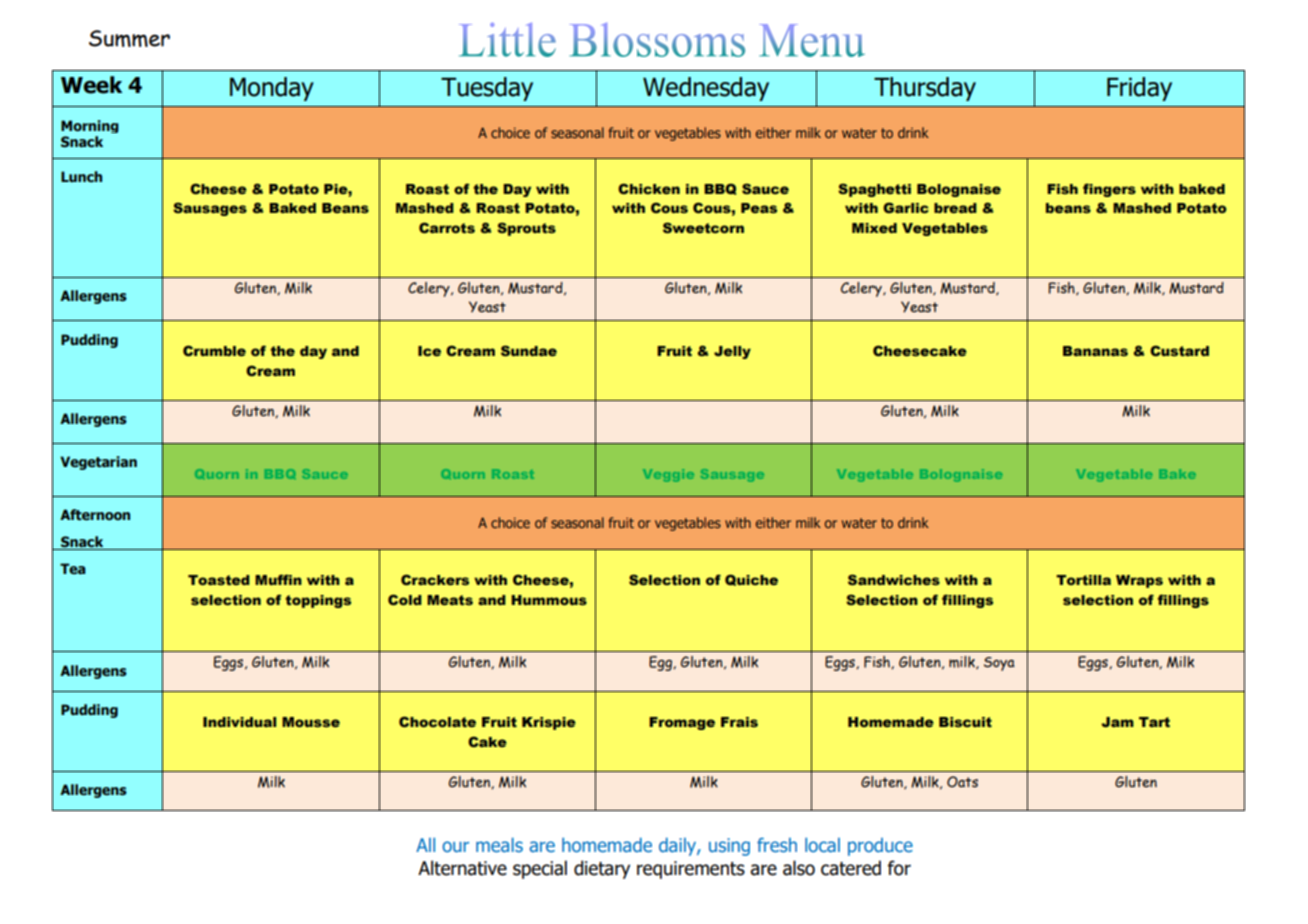 This screenshot has height=924, width=1308. Describe the element at coordinates (455, 846) in the screenshot. I see `our` at that location.
